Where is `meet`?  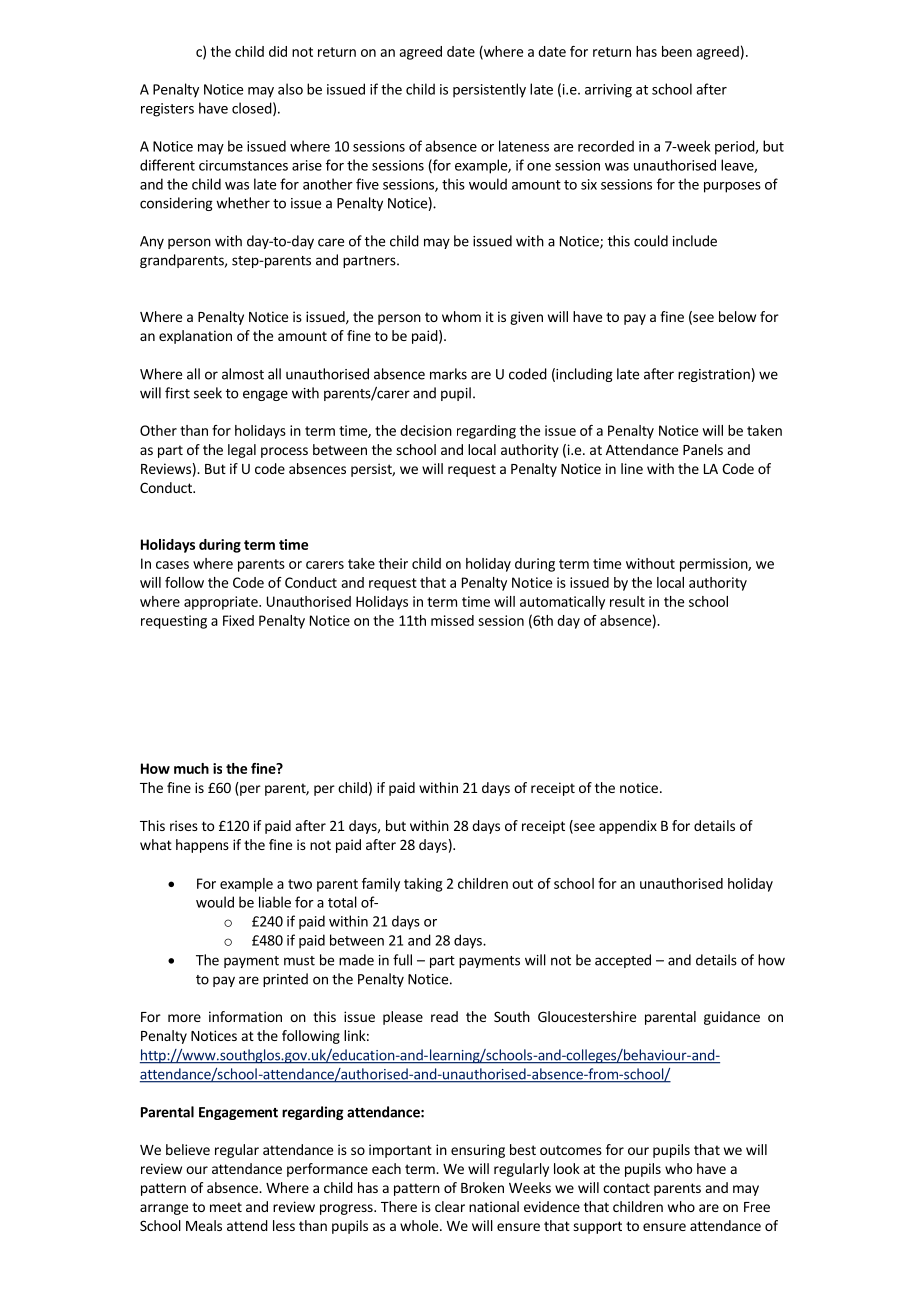 meet is located at coordinates (226, 1207).
